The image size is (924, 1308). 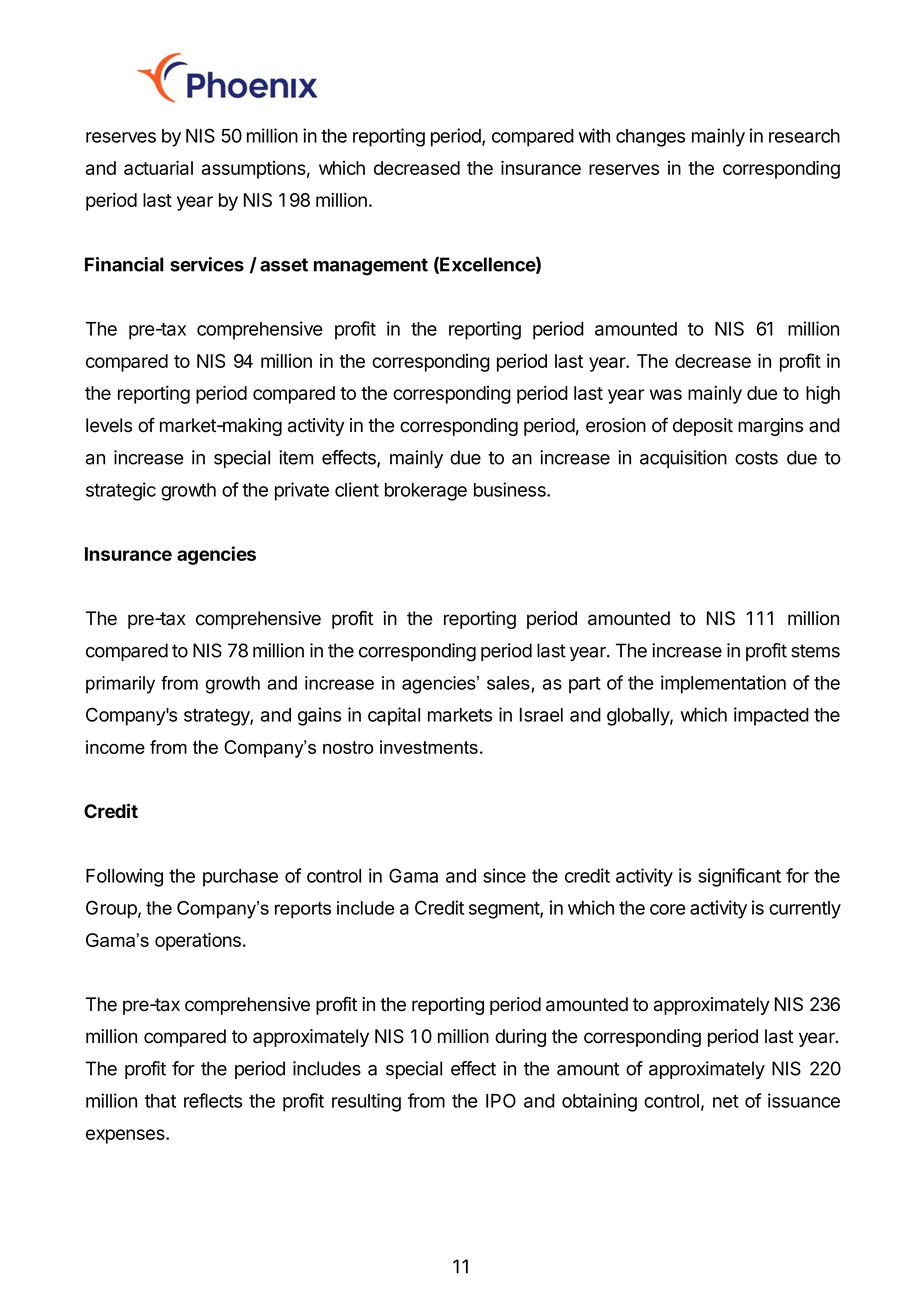 What do you see at coordinates (213, 1100) in the screenshot?
I see `reflects` at bounding box center [213, 1100].
